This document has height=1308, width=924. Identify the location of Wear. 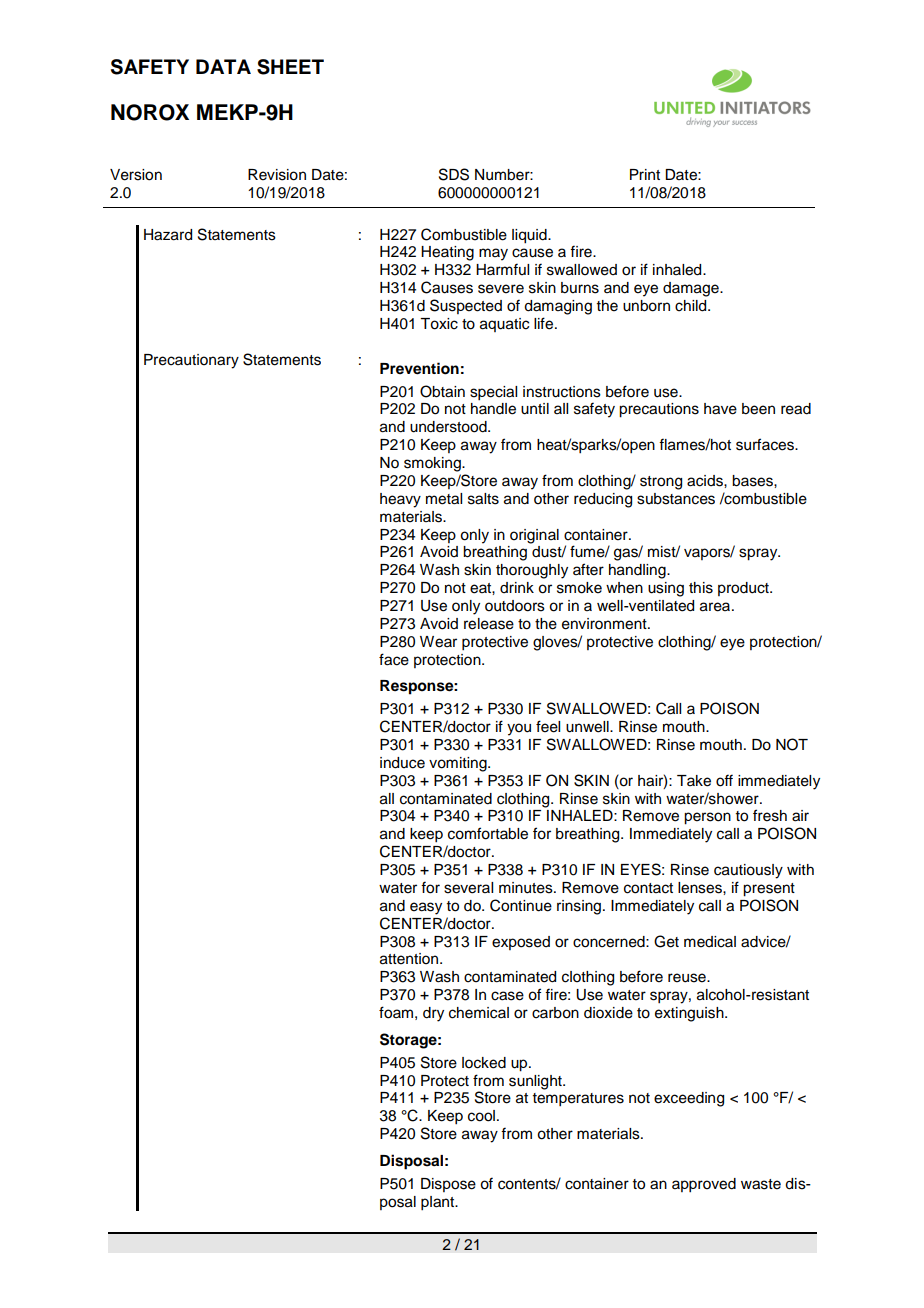
(438, 642).
